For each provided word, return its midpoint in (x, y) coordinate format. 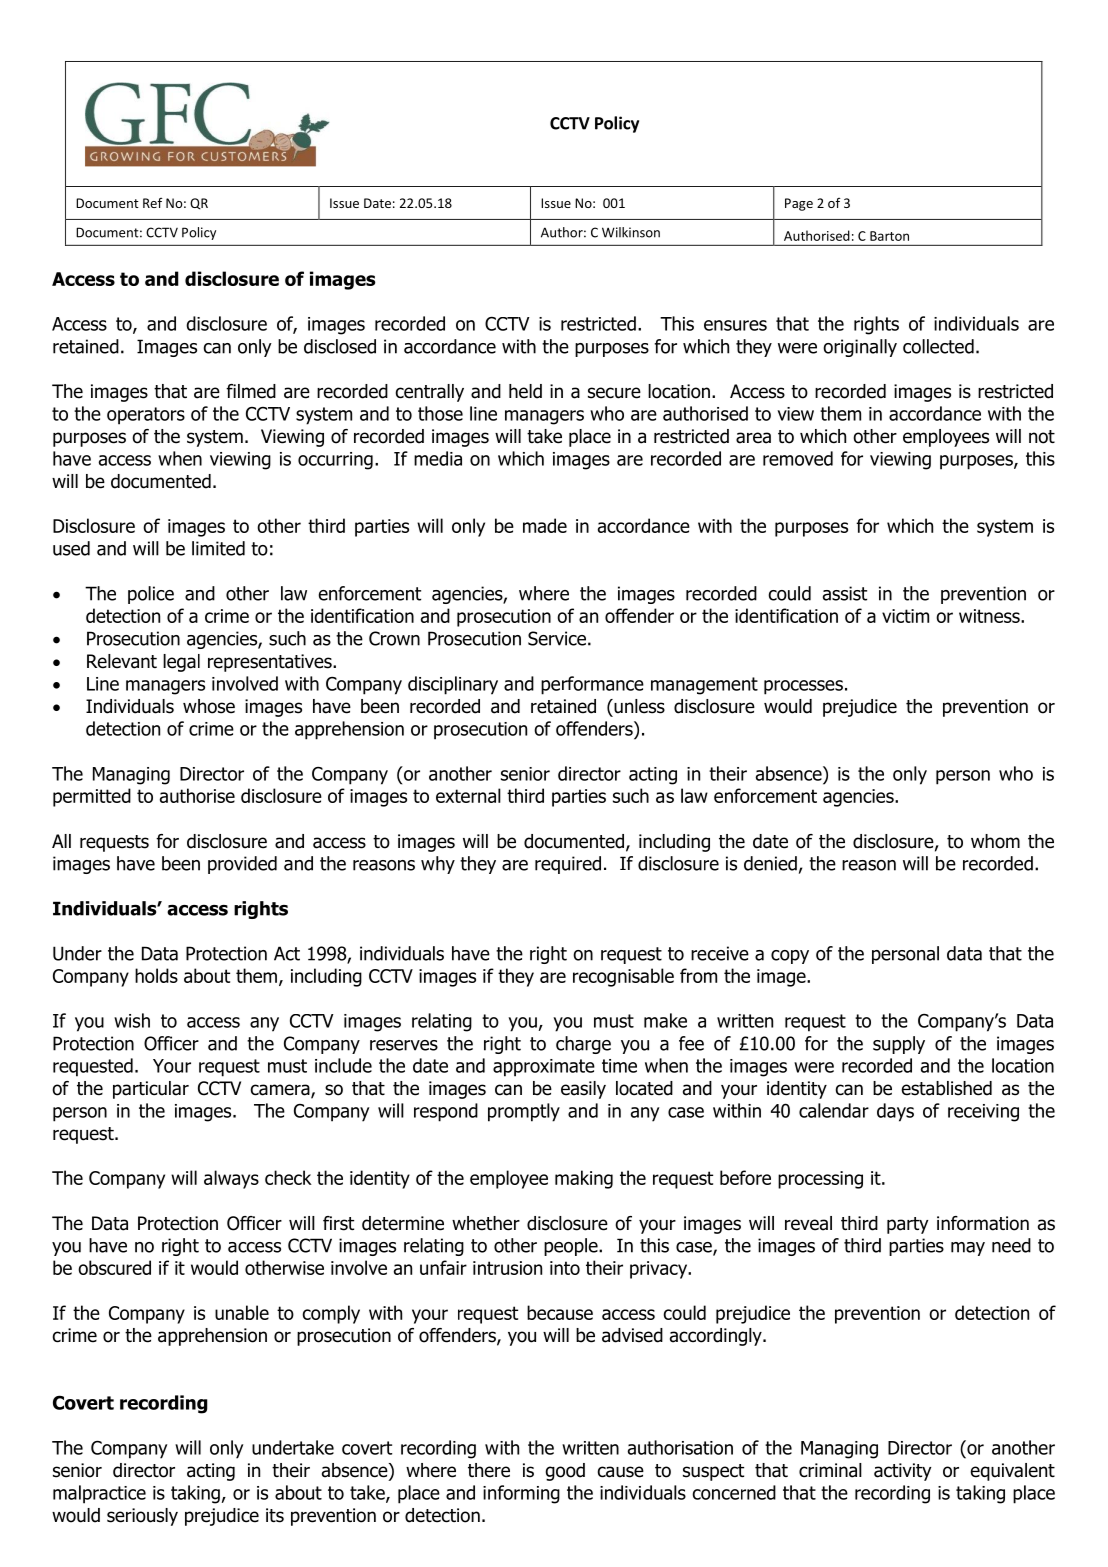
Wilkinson (631, 232)
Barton (889, 236)
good (565, 1472)
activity (902, 1472)
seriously (142, 1517)
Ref (153, 203)
